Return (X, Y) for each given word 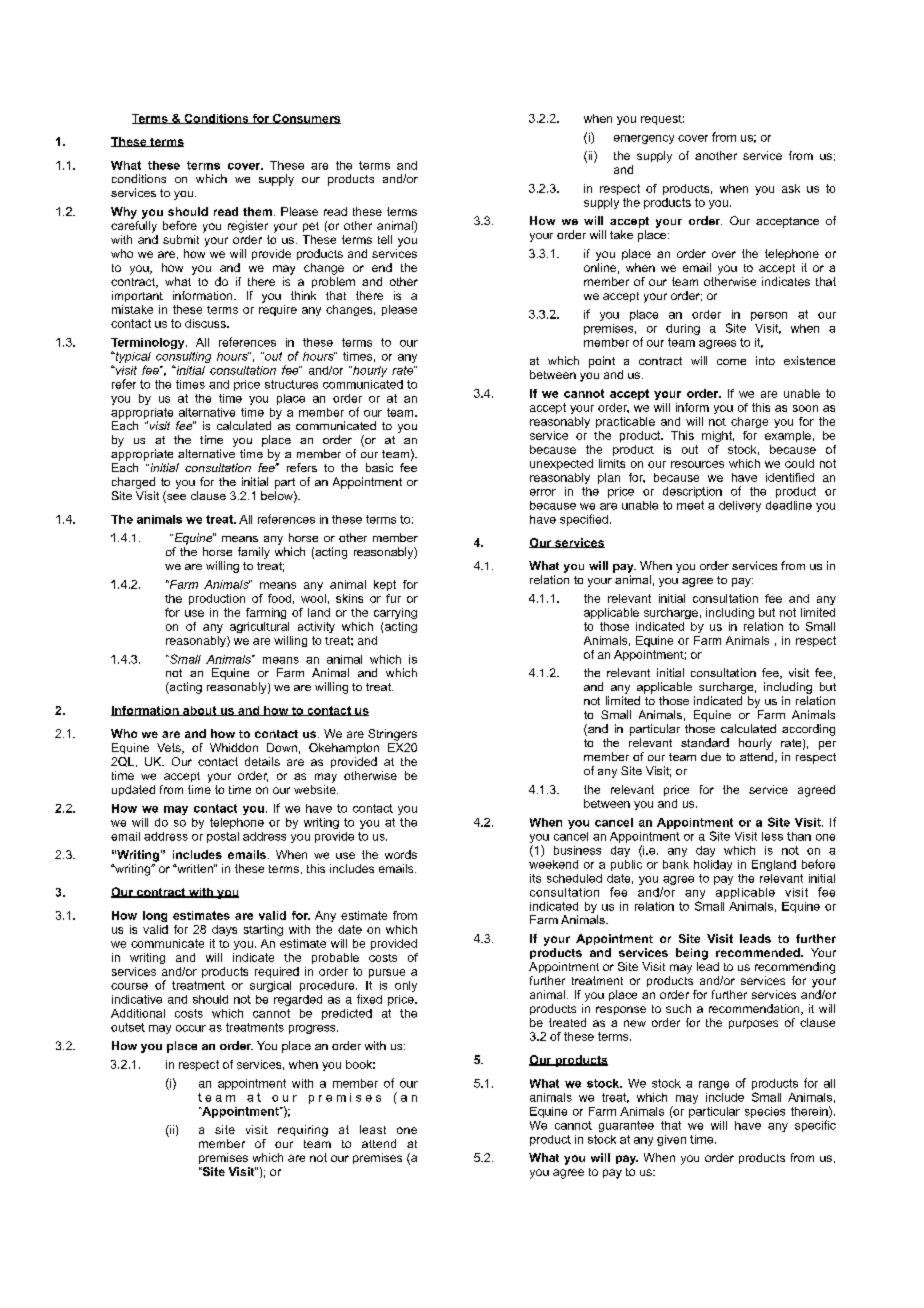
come (731, 362)
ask (791, 188)
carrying (395, 613)
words (401, 854)
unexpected (561, 464)
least (373, 1129)
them (259, 211)
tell (385, 239)
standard (705, 742)
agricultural (259, 627)
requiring (303, 1131)
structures (291, 384)
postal (223, 837)
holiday (713, 865)
